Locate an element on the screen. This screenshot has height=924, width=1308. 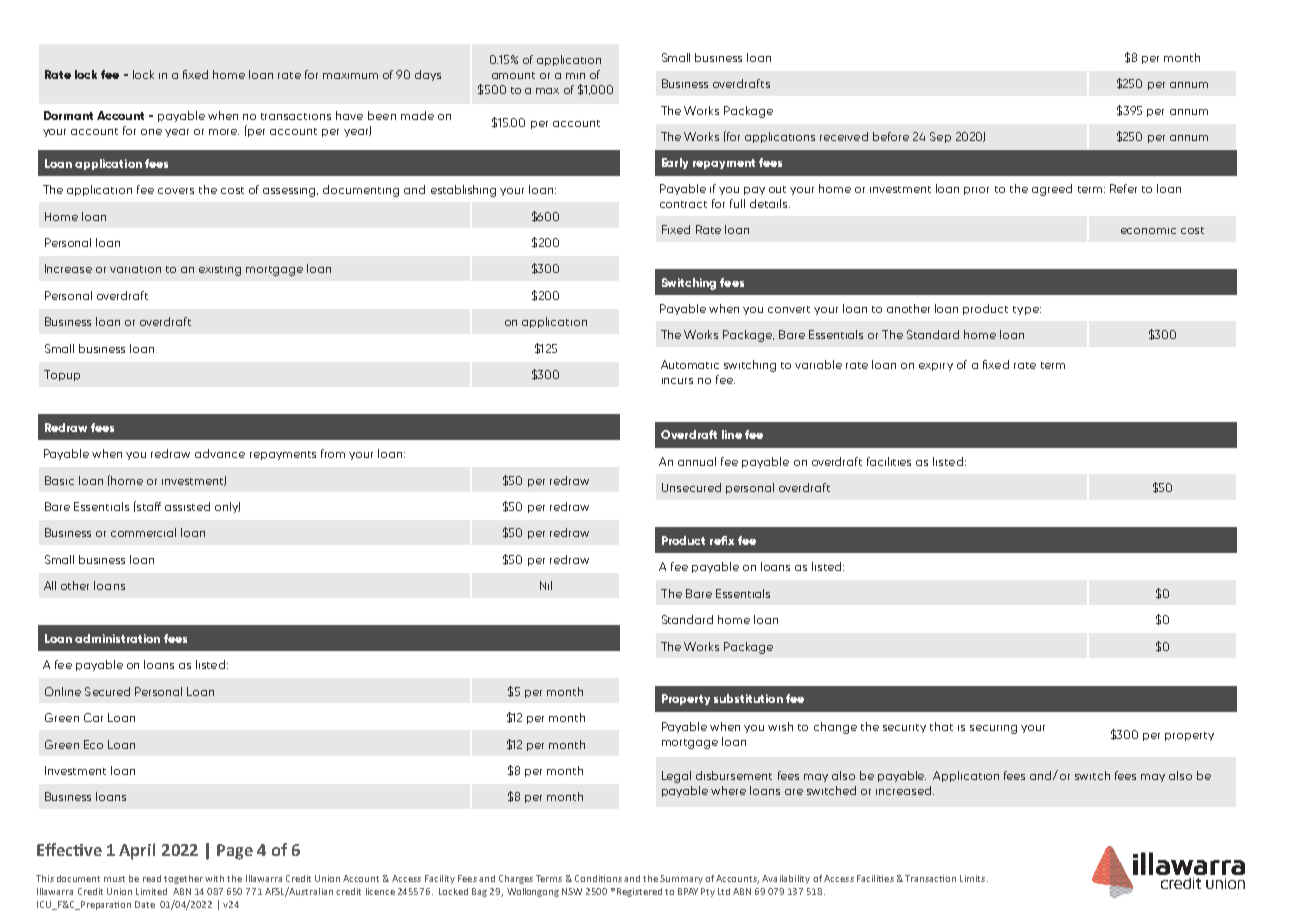
amount is located at coordinates (513, 75).
